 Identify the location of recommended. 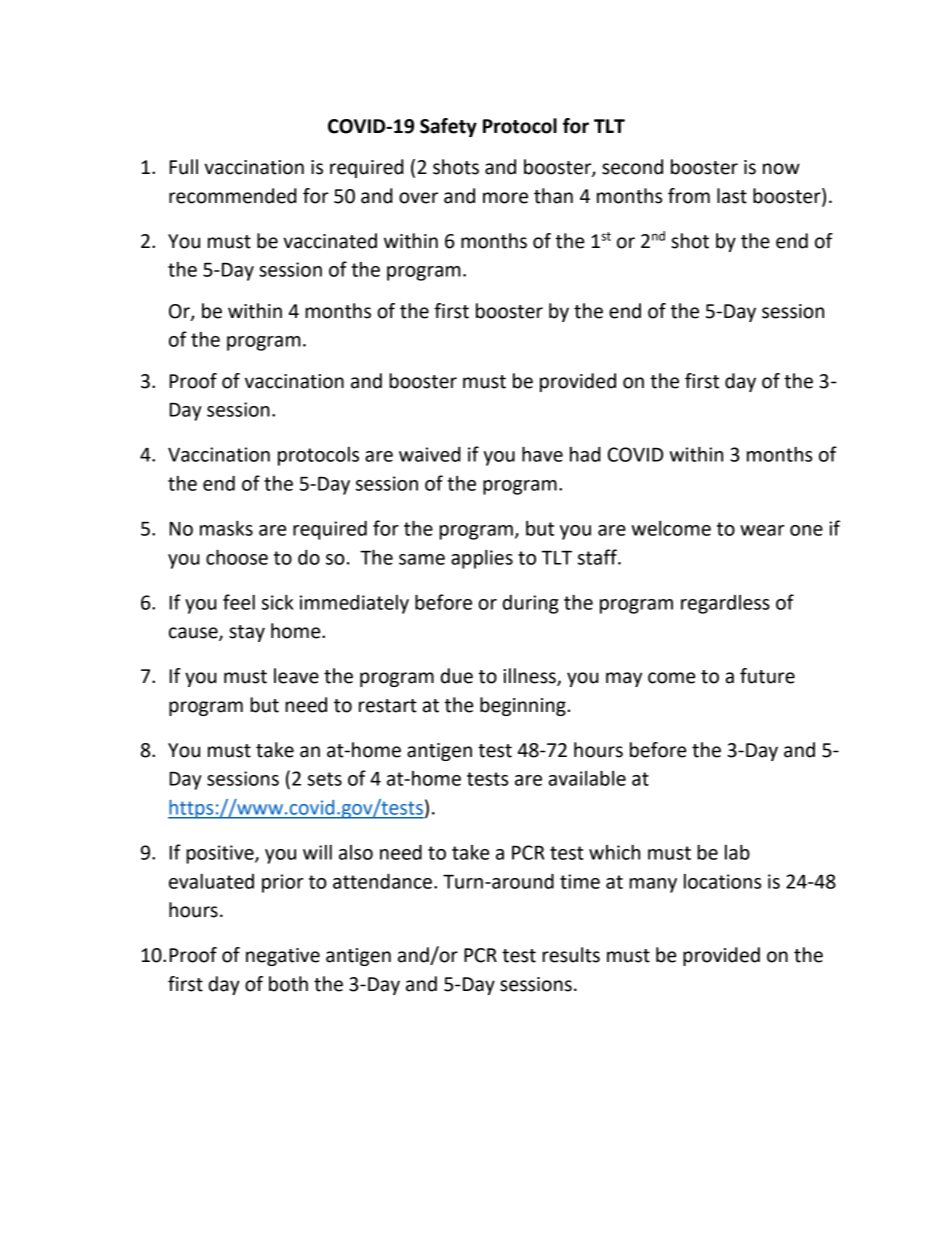
(233, 196).
